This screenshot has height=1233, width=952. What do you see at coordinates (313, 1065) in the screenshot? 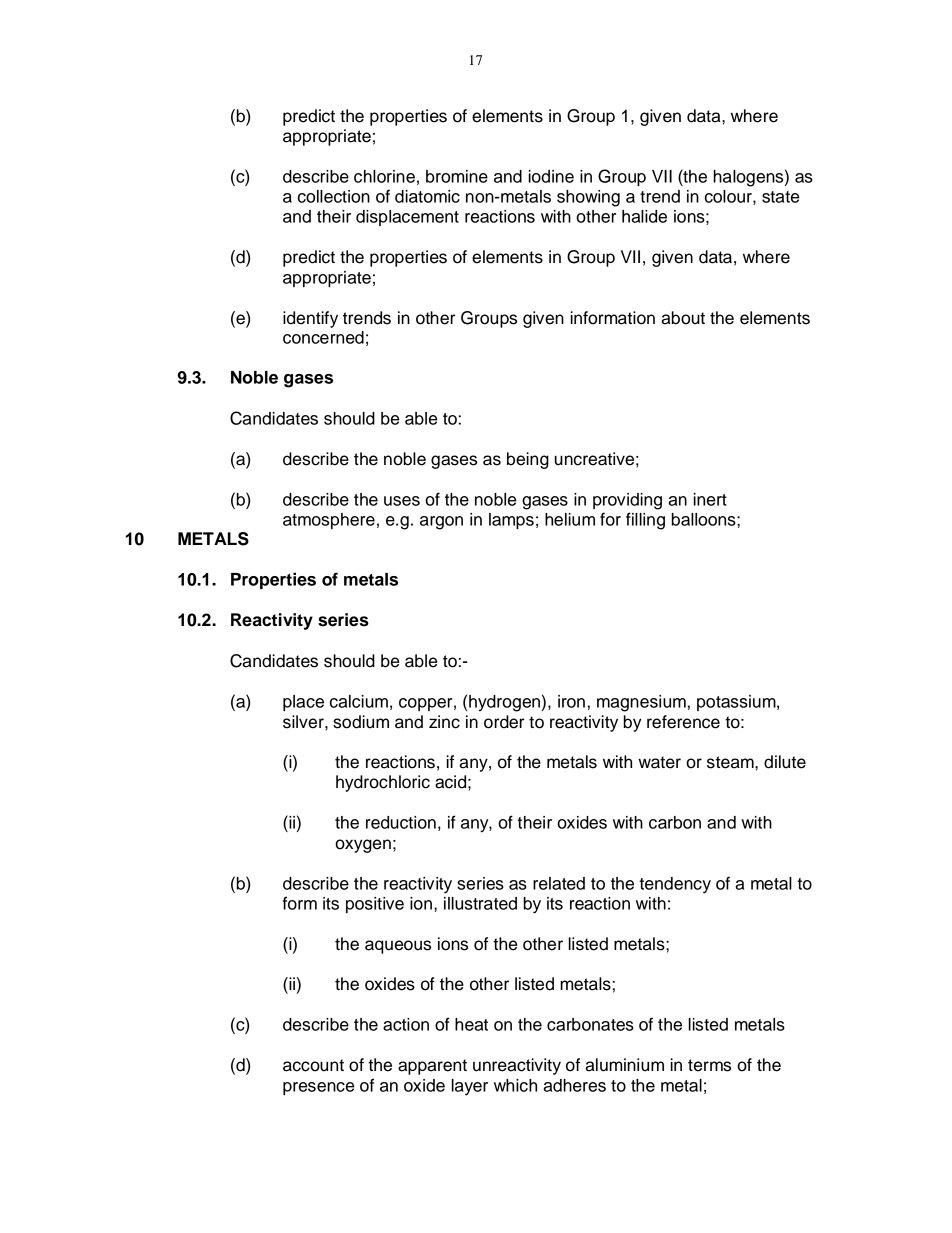
I see `account` at bounding box center [313, 1065].
